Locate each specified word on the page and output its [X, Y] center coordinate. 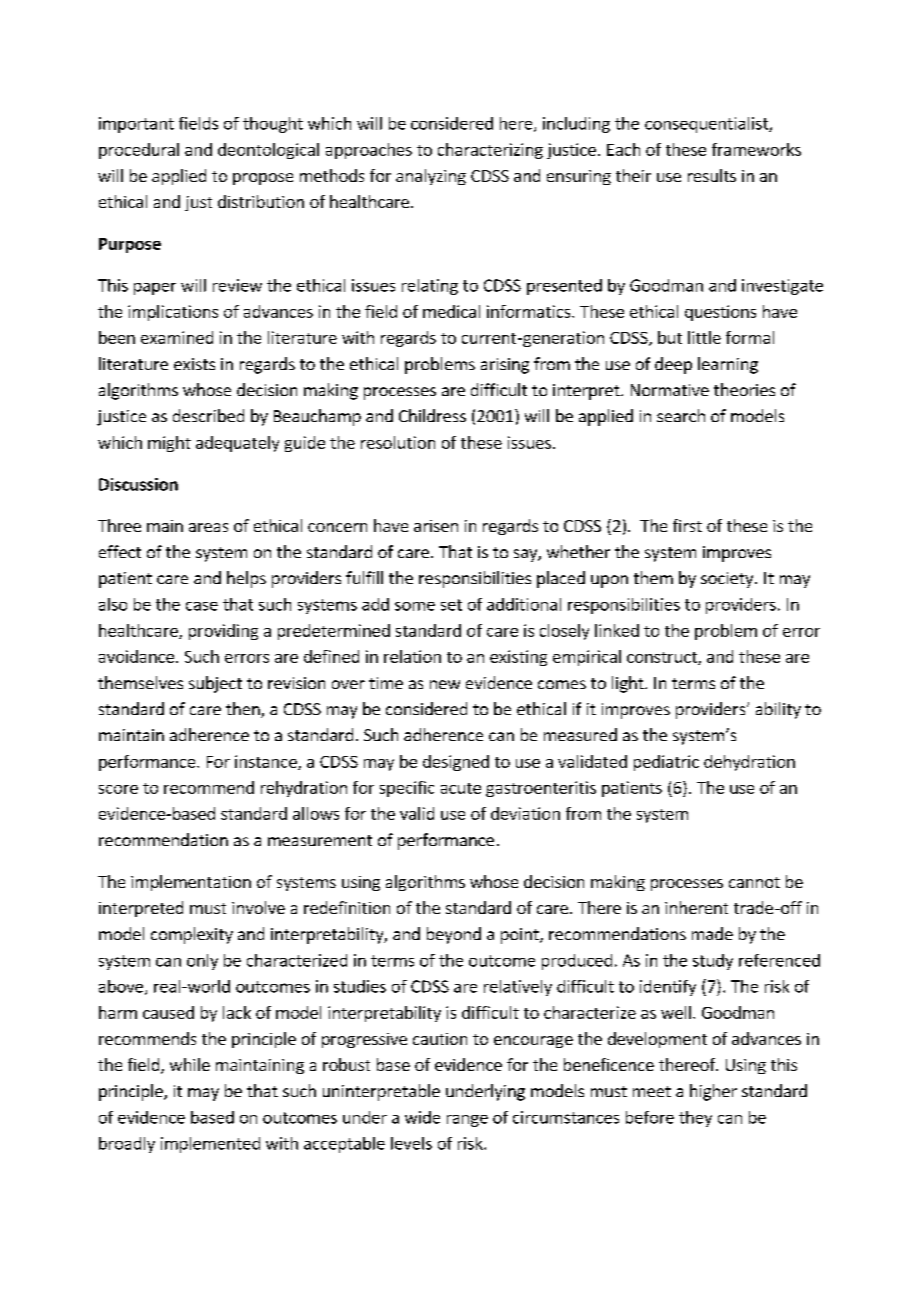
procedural [139, 151]
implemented [210, 1145]
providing [223, 632]
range [467, 1121]
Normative [670, 390]
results [712, 175]
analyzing [431, 177]
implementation [191, 883]
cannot [754, 882]
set [451, 605]
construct [663, 658]
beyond [454, 935]
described [208, 415]
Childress [432, 415]
